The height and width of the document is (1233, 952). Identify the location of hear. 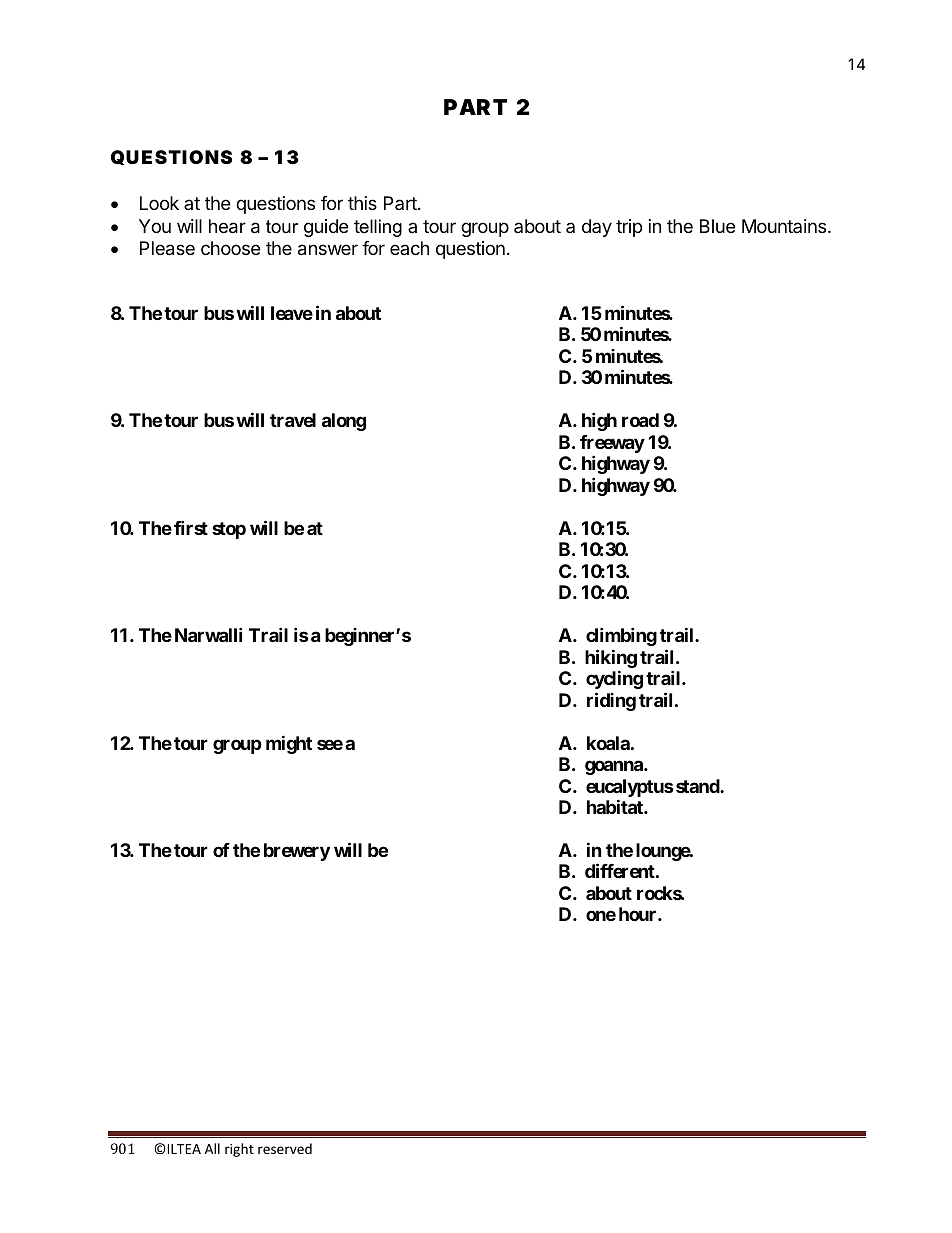
(227, 226).
